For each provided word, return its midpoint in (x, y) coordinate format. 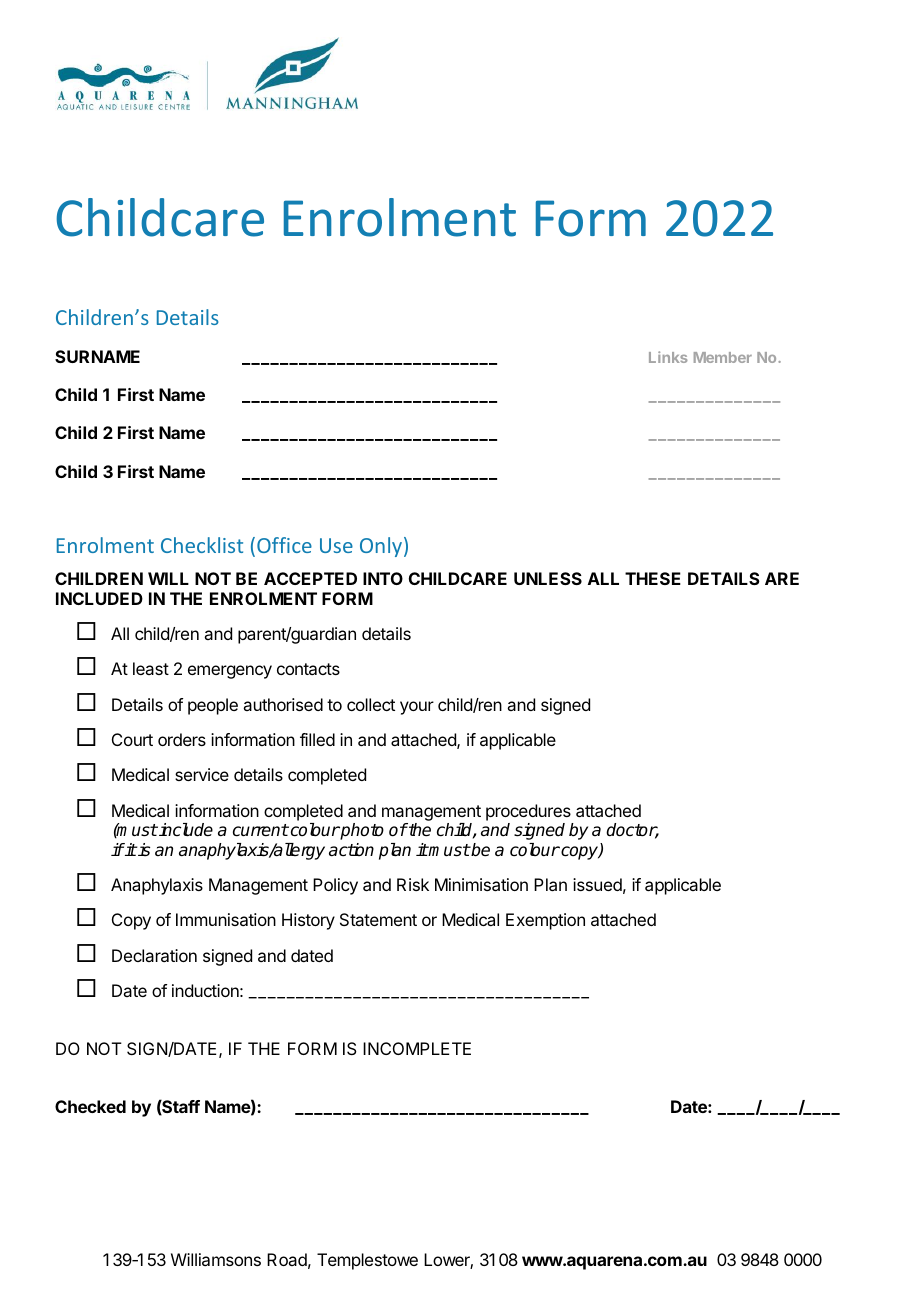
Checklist (202, 545)
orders (182, 739)
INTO (383, 578)
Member (723, 357)
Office (284, 545)
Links (668, 357)
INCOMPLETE (417, 1048)
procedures (528, 812)
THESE (653, 578)
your (417, 708)
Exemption (545, 921)
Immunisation (226, 919)
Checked (90, 1106)
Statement (378, 919)
